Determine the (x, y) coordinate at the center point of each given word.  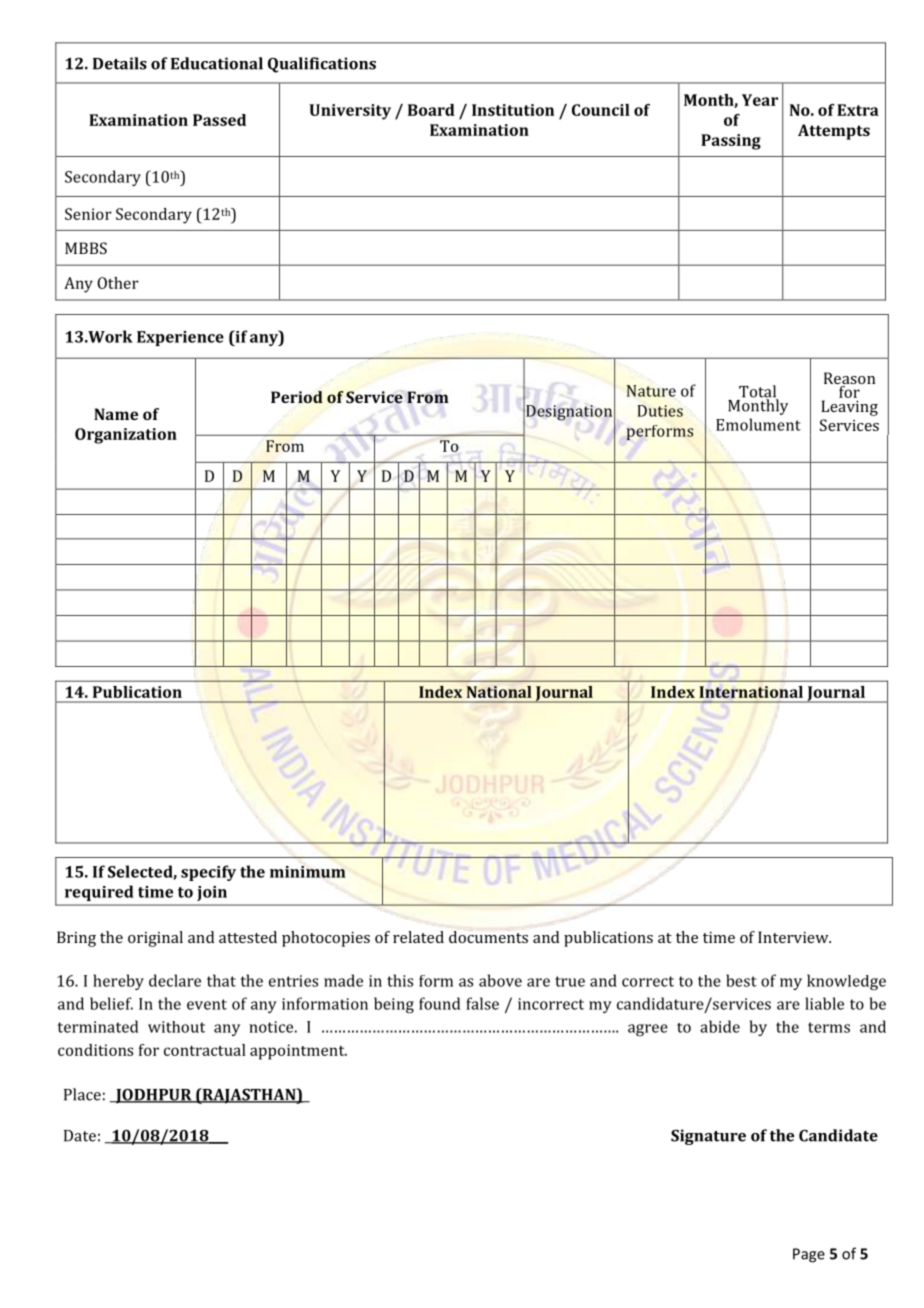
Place (82, 1094)
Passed (219, 120)
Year (760, 100)
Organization (126, 436)
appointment (298, 1052)
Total (758, 392)
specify (208, 873)
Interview (794, 937)
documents (488, 937)
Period (297, 397)
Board (431, 110)
